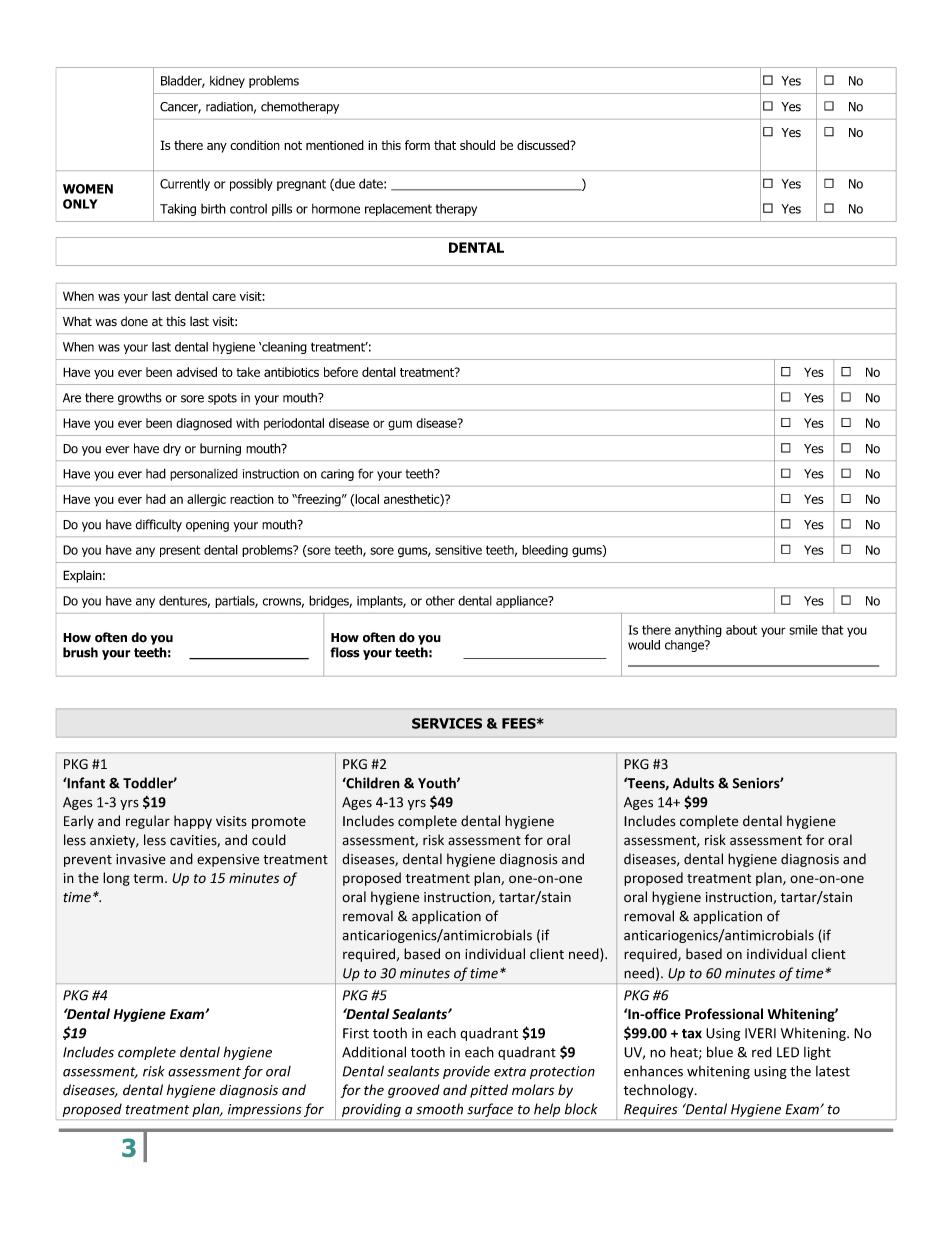  What do you see at coordinates (458, 550) in the screenshot?
I see `sensitive` at bounding box center [458, 550].
